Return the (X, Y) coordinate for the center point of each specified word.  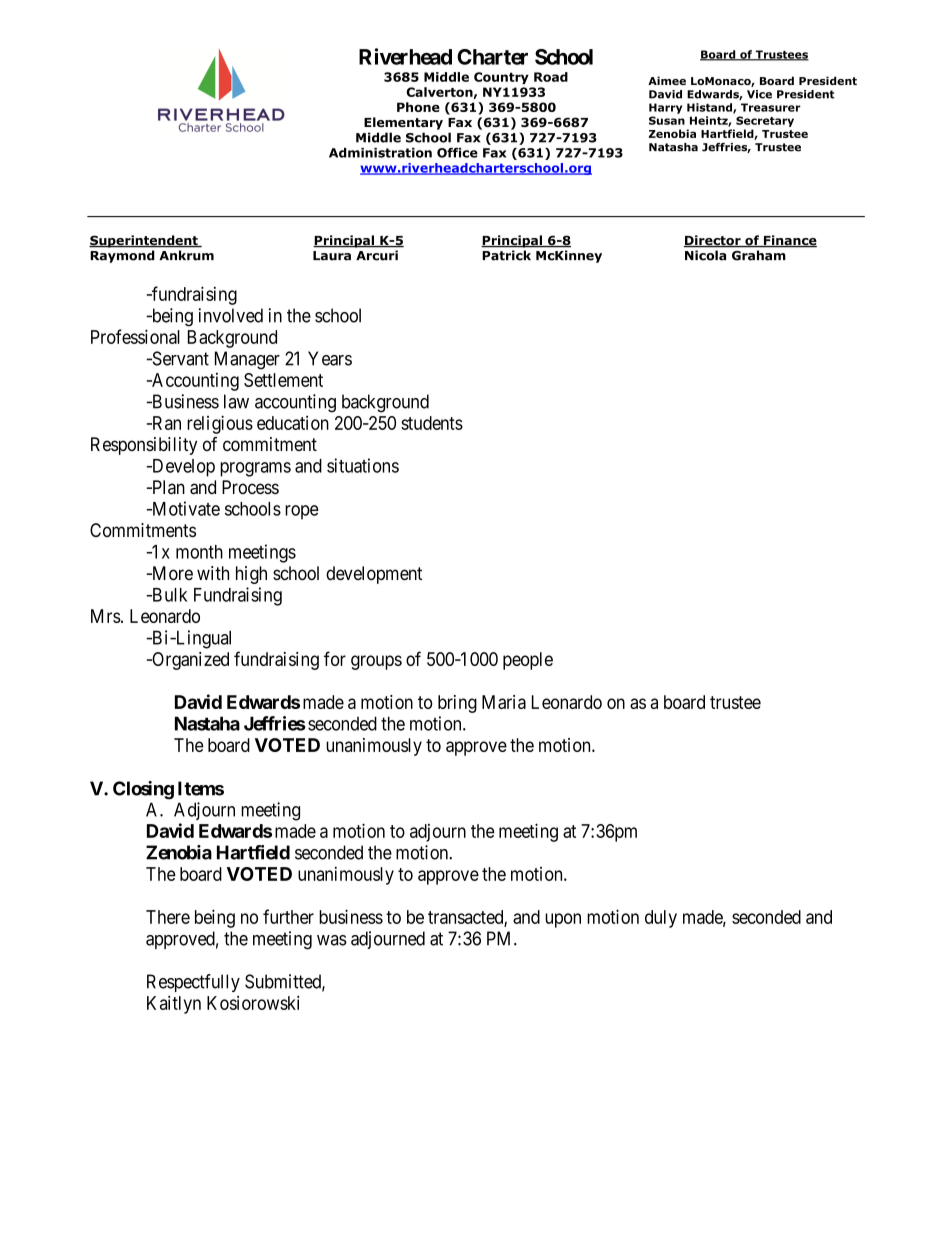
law (236, 401)
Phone (418, 107)
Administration (380, 153)
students (432, 423)
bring (457, 704)
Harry (665, 108)
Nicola (705, 255)
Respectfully (193, 983)
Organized (189, 661)
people (528, 661)
